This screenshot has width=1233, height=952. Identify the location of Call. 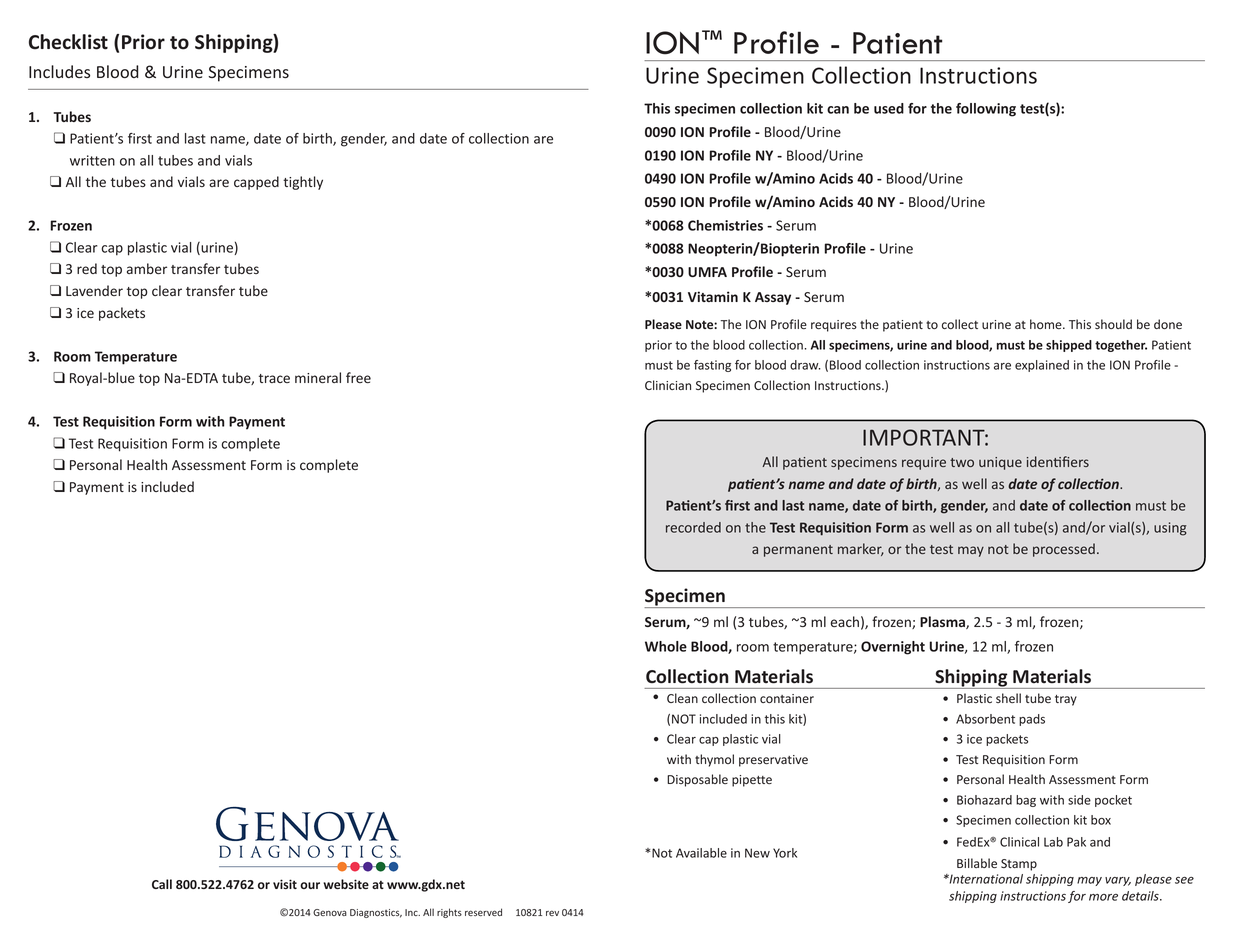
(162, 884).
